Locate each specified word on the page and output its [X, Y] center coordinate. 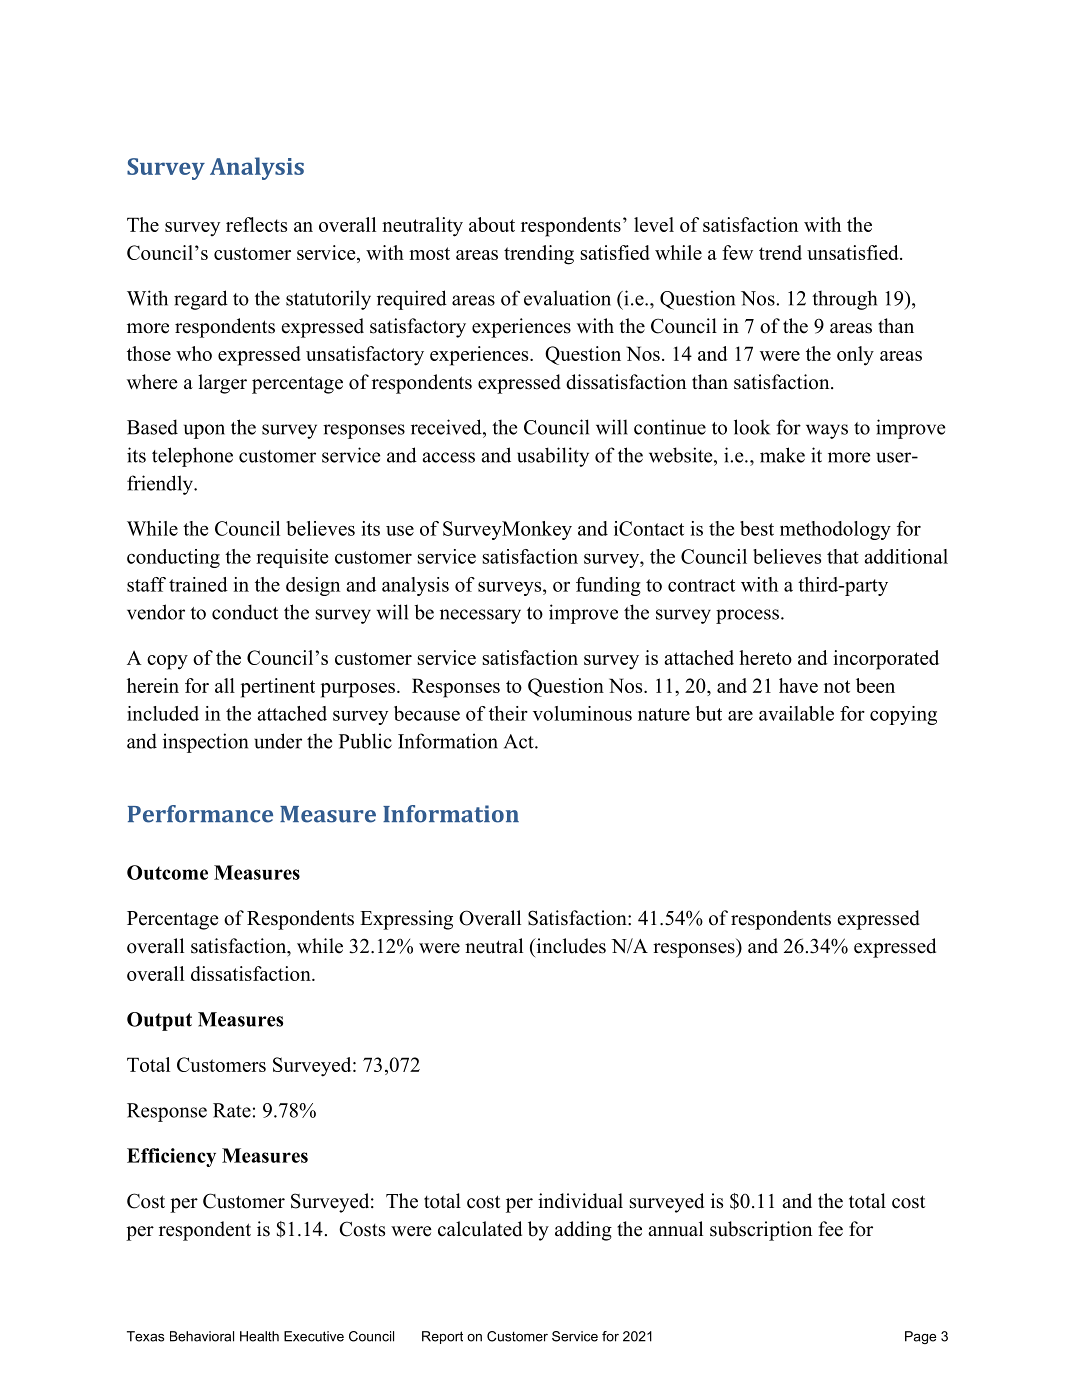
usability [553, 457]
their [508, 713]
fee [830, 1229]
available [796, 713]
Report [442, 1337]
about [492, 224]
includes [570, 946]
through [844, 300]
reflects [256, 224]
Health [259, 1336]
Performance [200, 814]
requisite [292, 558]
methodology [835, 530]
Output [159, 1021]
